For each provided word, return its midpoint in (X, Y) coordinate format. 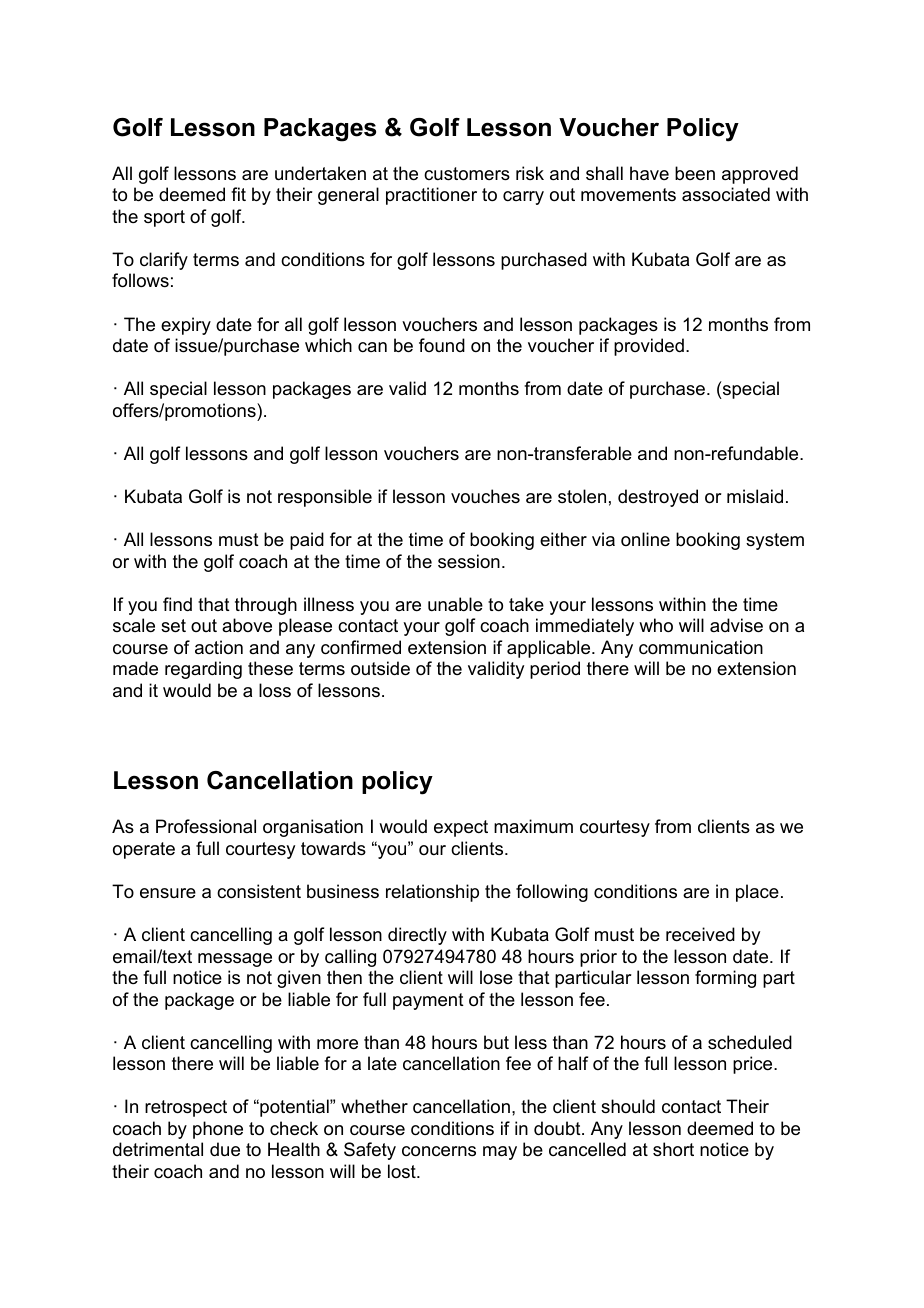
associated (726, 194)
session (469, 561)
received (700, 934)
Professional (206, 826)
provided (649, 347)
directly (417, 936)
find (177, 604)
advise (736, 625)
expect (461, 828)
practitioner (431, 196)
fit (238, 194)
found (442, 345)
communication (701, 647)
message (235, 960)
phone (218, 1130)
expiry (186, 326)
